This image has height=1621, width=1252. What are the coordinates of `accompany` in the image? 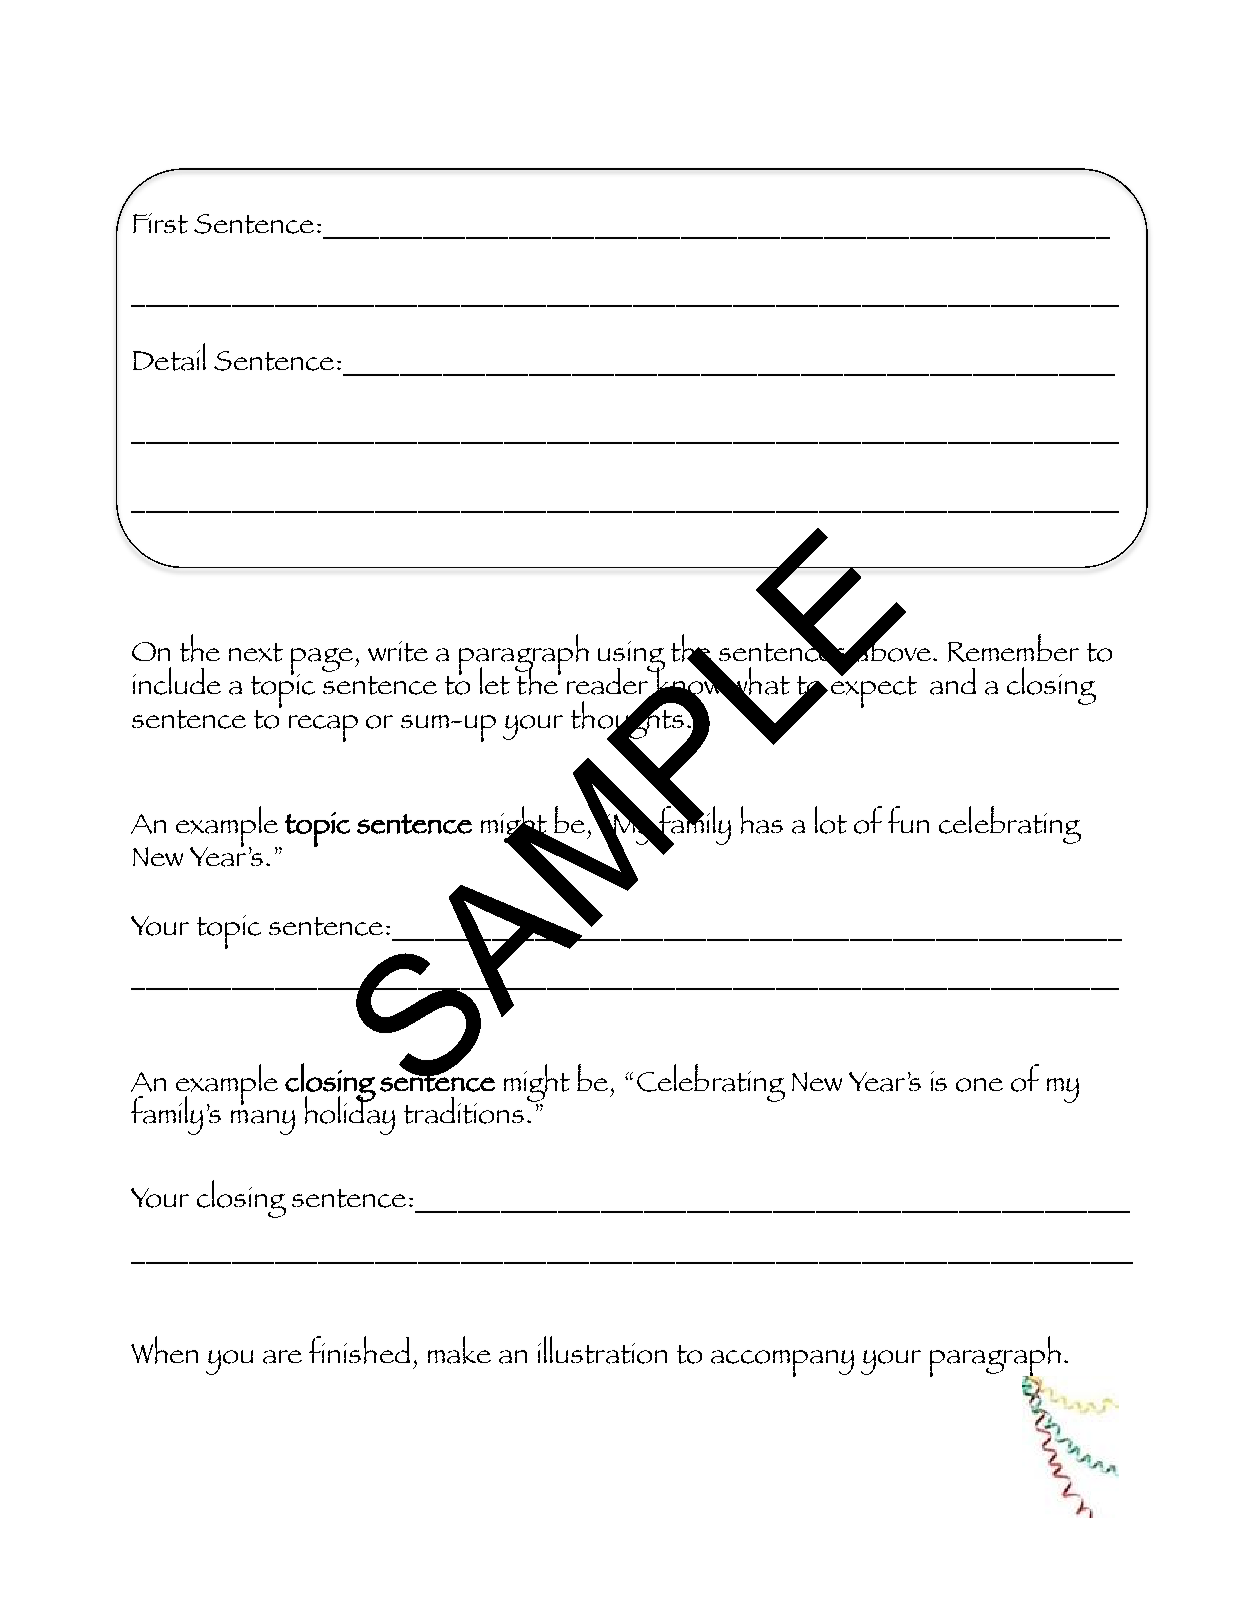 It's located at (782, 1363).
